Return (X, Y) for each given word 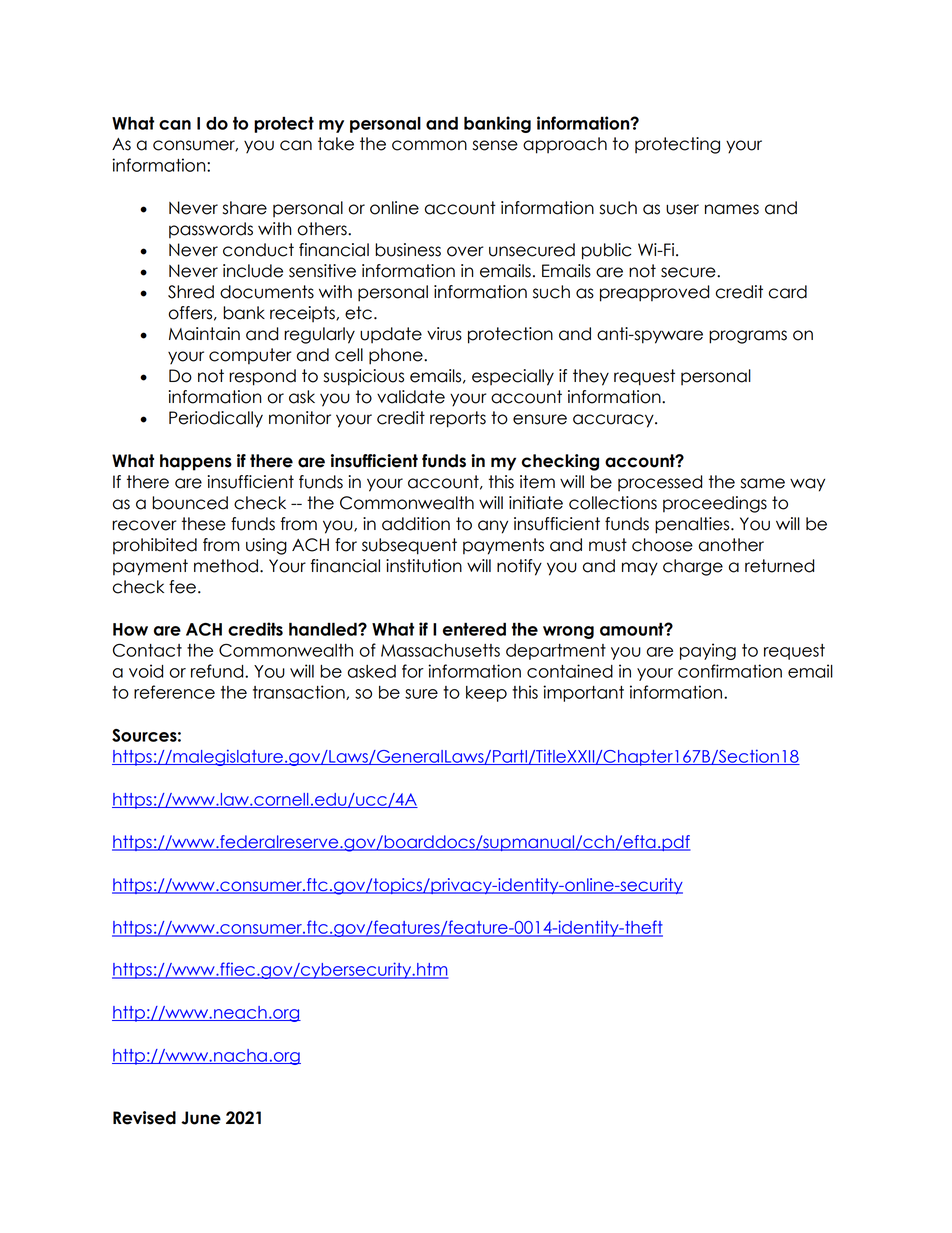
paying (708, 651)
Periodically (216, 419)
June (201, 1118)
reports (458, 419)
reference (174, 692)
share (245, 208)
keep (486, 694)
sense (495, 145)
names (732, 209)
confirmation (730, 671)
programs (748, 337)
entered (474, 629)
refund (218, 671)
